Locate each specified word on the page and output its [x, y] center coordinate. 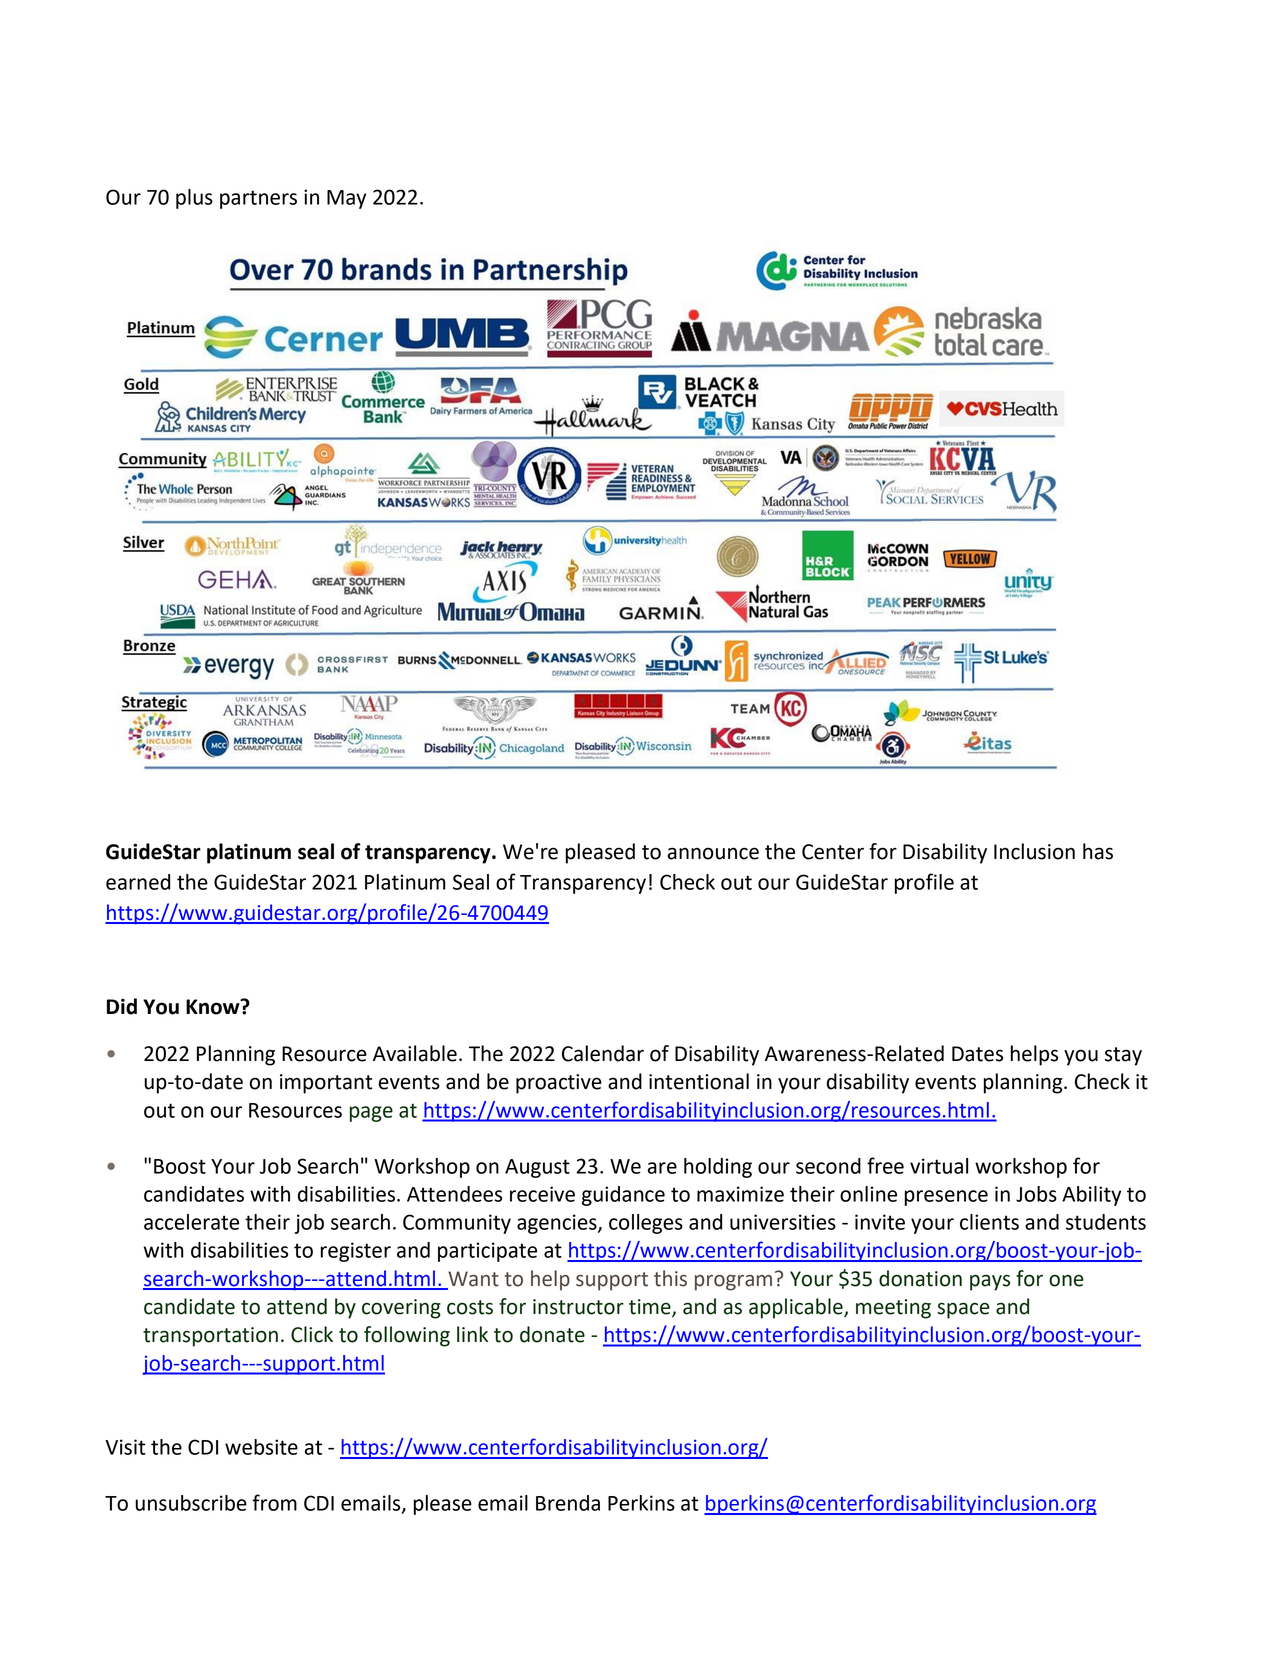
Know [214, 1007]
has [1098, 851]
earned [138, 882]
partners [258, 199]
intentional [699, 1081]
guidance [623, 1196]
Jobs [1036, 1194]
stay [1123, 1056]
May [346, 199]
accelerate [191, 1222]
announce [713, 853]
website [261, 1447]
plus [194, 199]
